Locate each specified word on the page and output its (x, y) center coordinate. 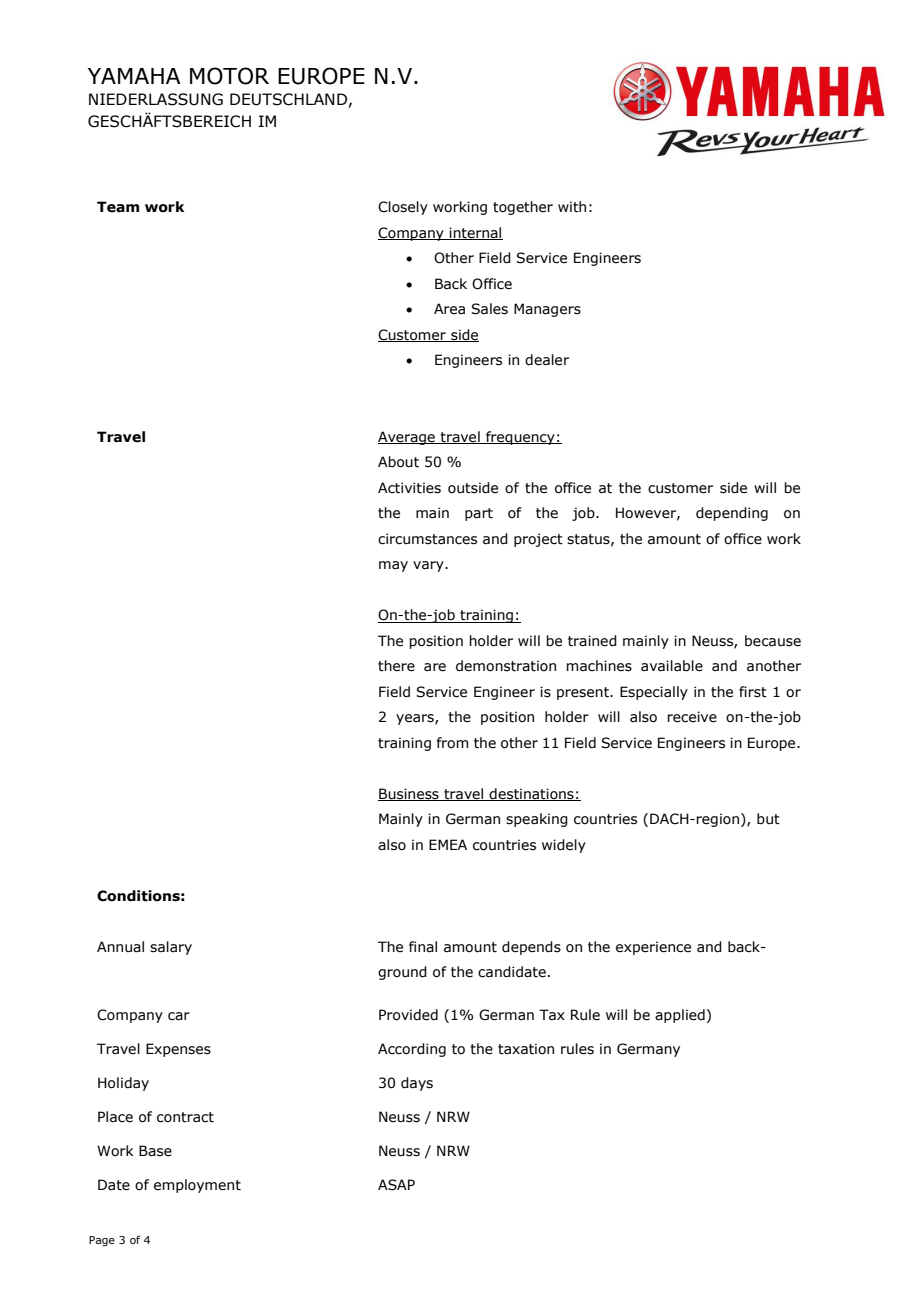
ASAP (396, 1185)
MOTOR (229, 76)
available (672, 666)
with (572, 207)
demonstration (506, 666)
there (396, 666)
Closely (403, 208)
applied (680, 1016)
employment (197, 1186)
